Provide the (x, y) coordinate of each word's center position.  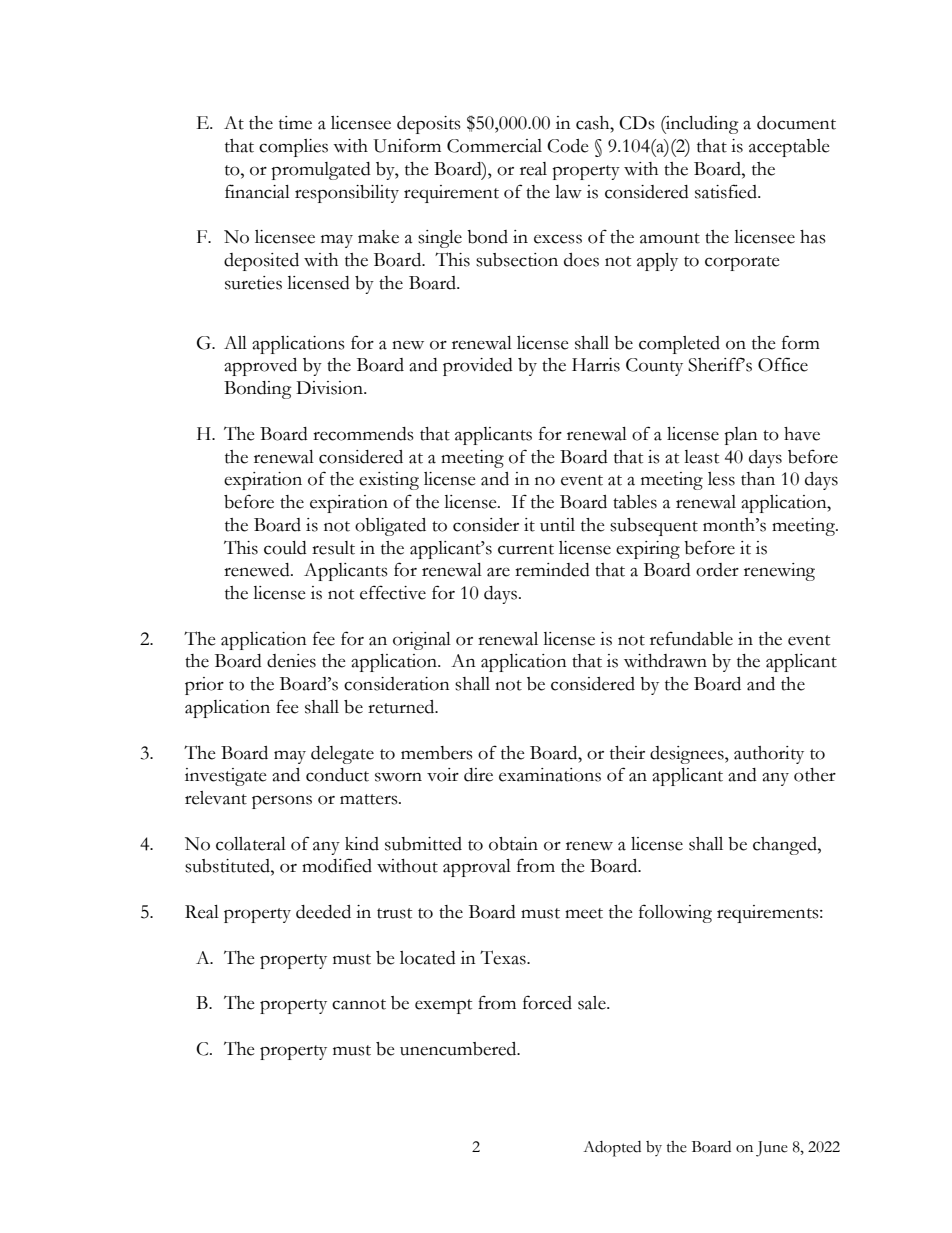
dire (478, 775)
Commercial (494, 146)
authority (769, 755)
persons (282, 802)
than (758, 479)
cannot (359, 1004)
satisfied (727, 191)
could (285, 548)
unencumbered (459, 1049)
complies (293, 148)
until (557, 525)
